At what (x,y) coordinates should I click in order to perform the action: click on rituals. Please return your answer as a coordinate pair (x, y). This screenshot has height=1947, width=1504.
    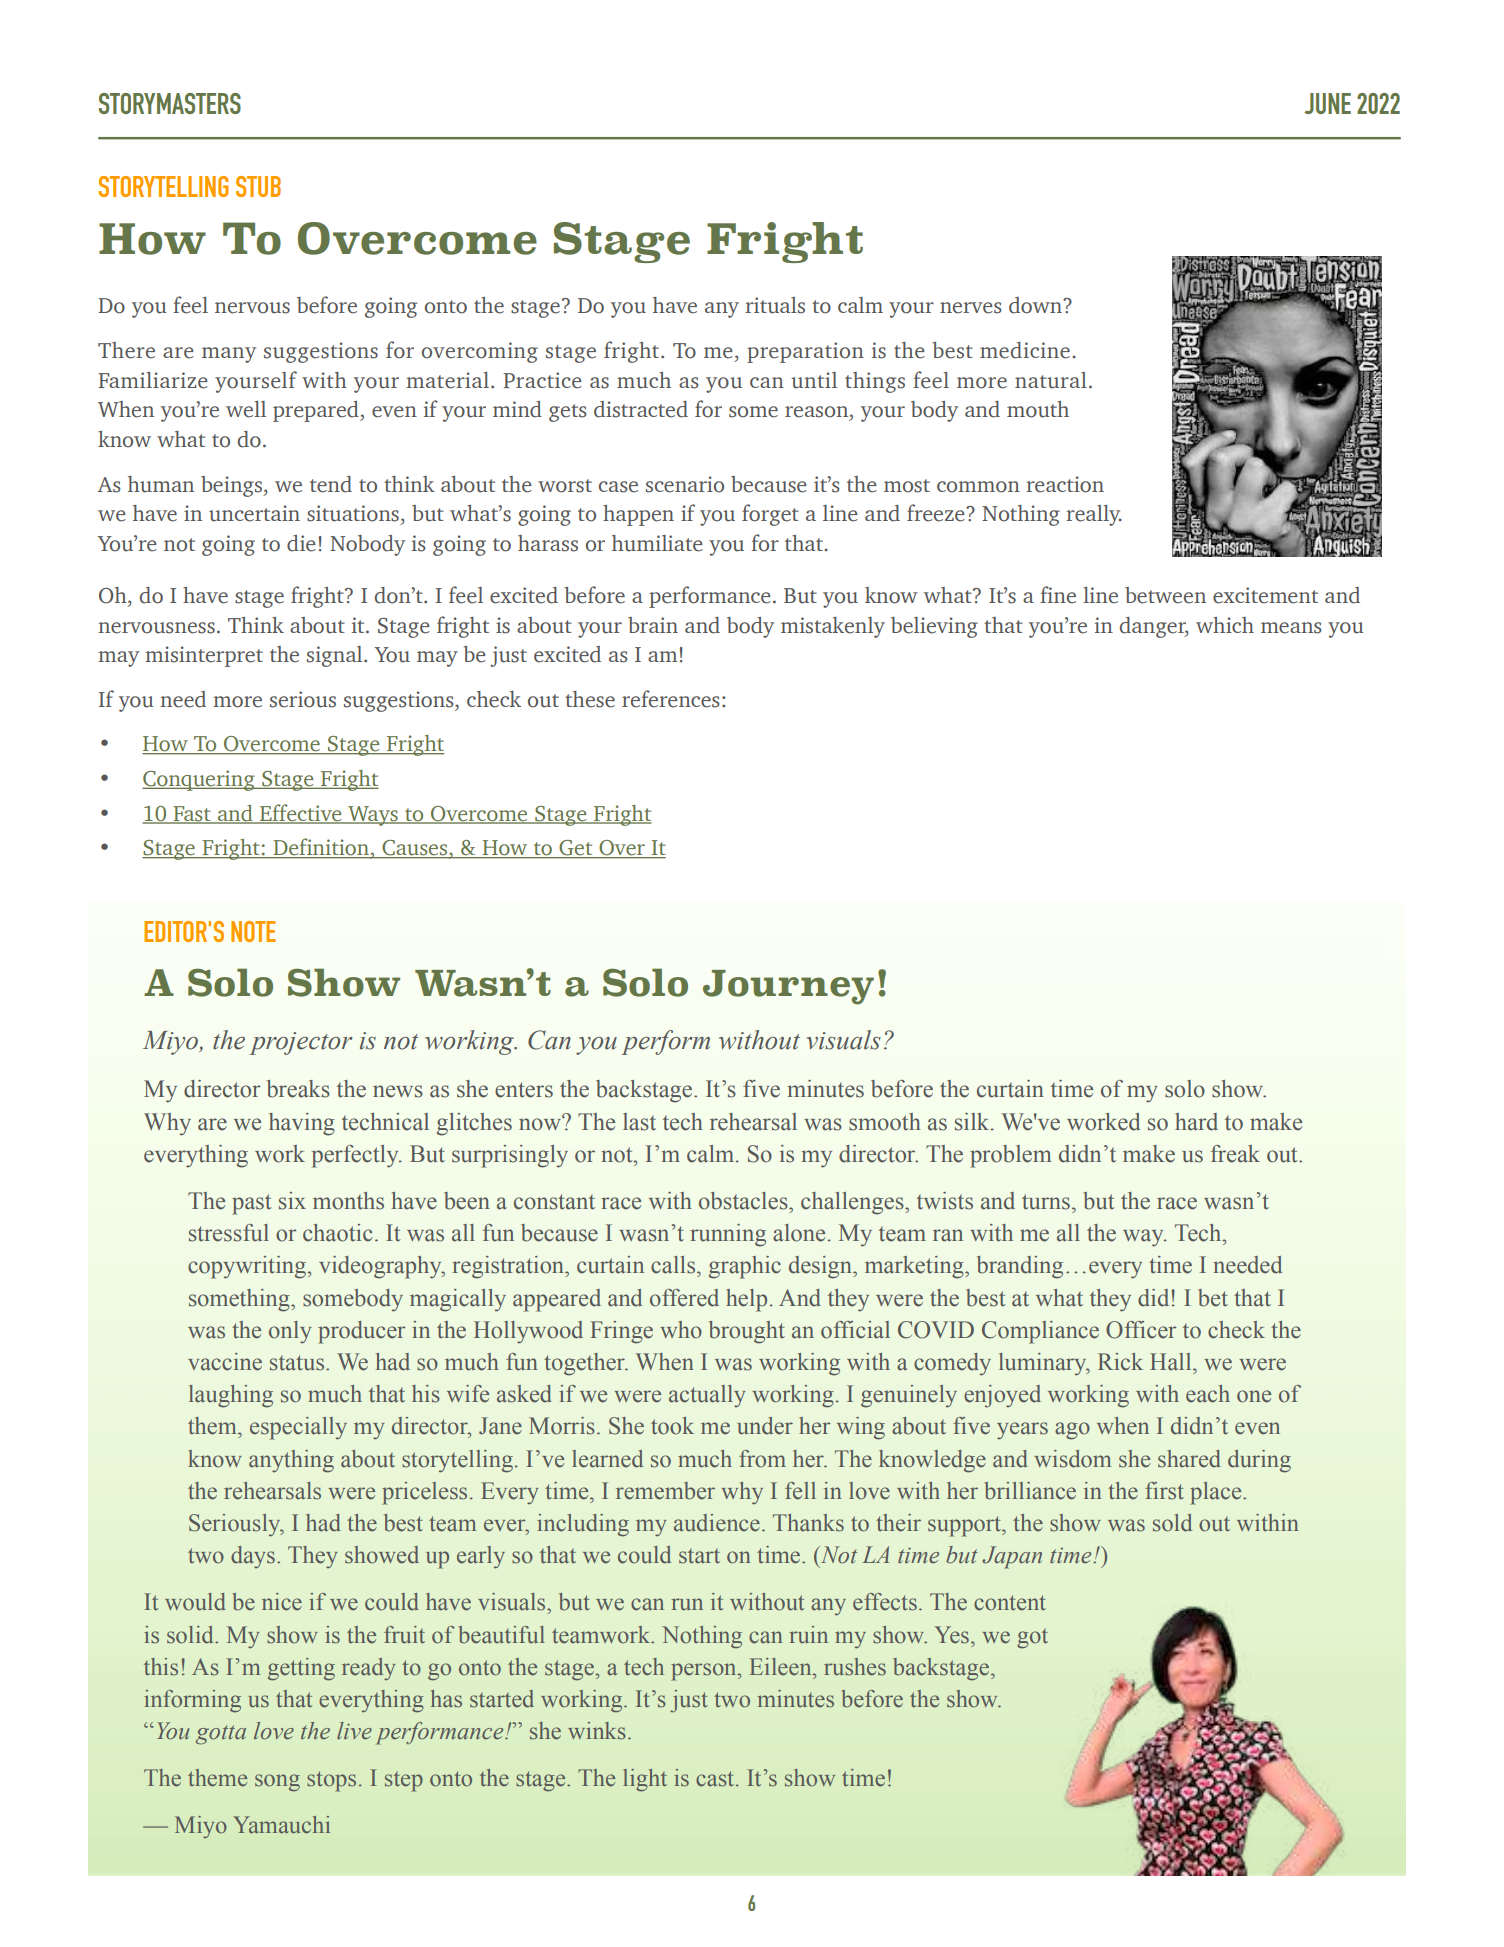
    Looking at the image, I should click on (775, 305).
